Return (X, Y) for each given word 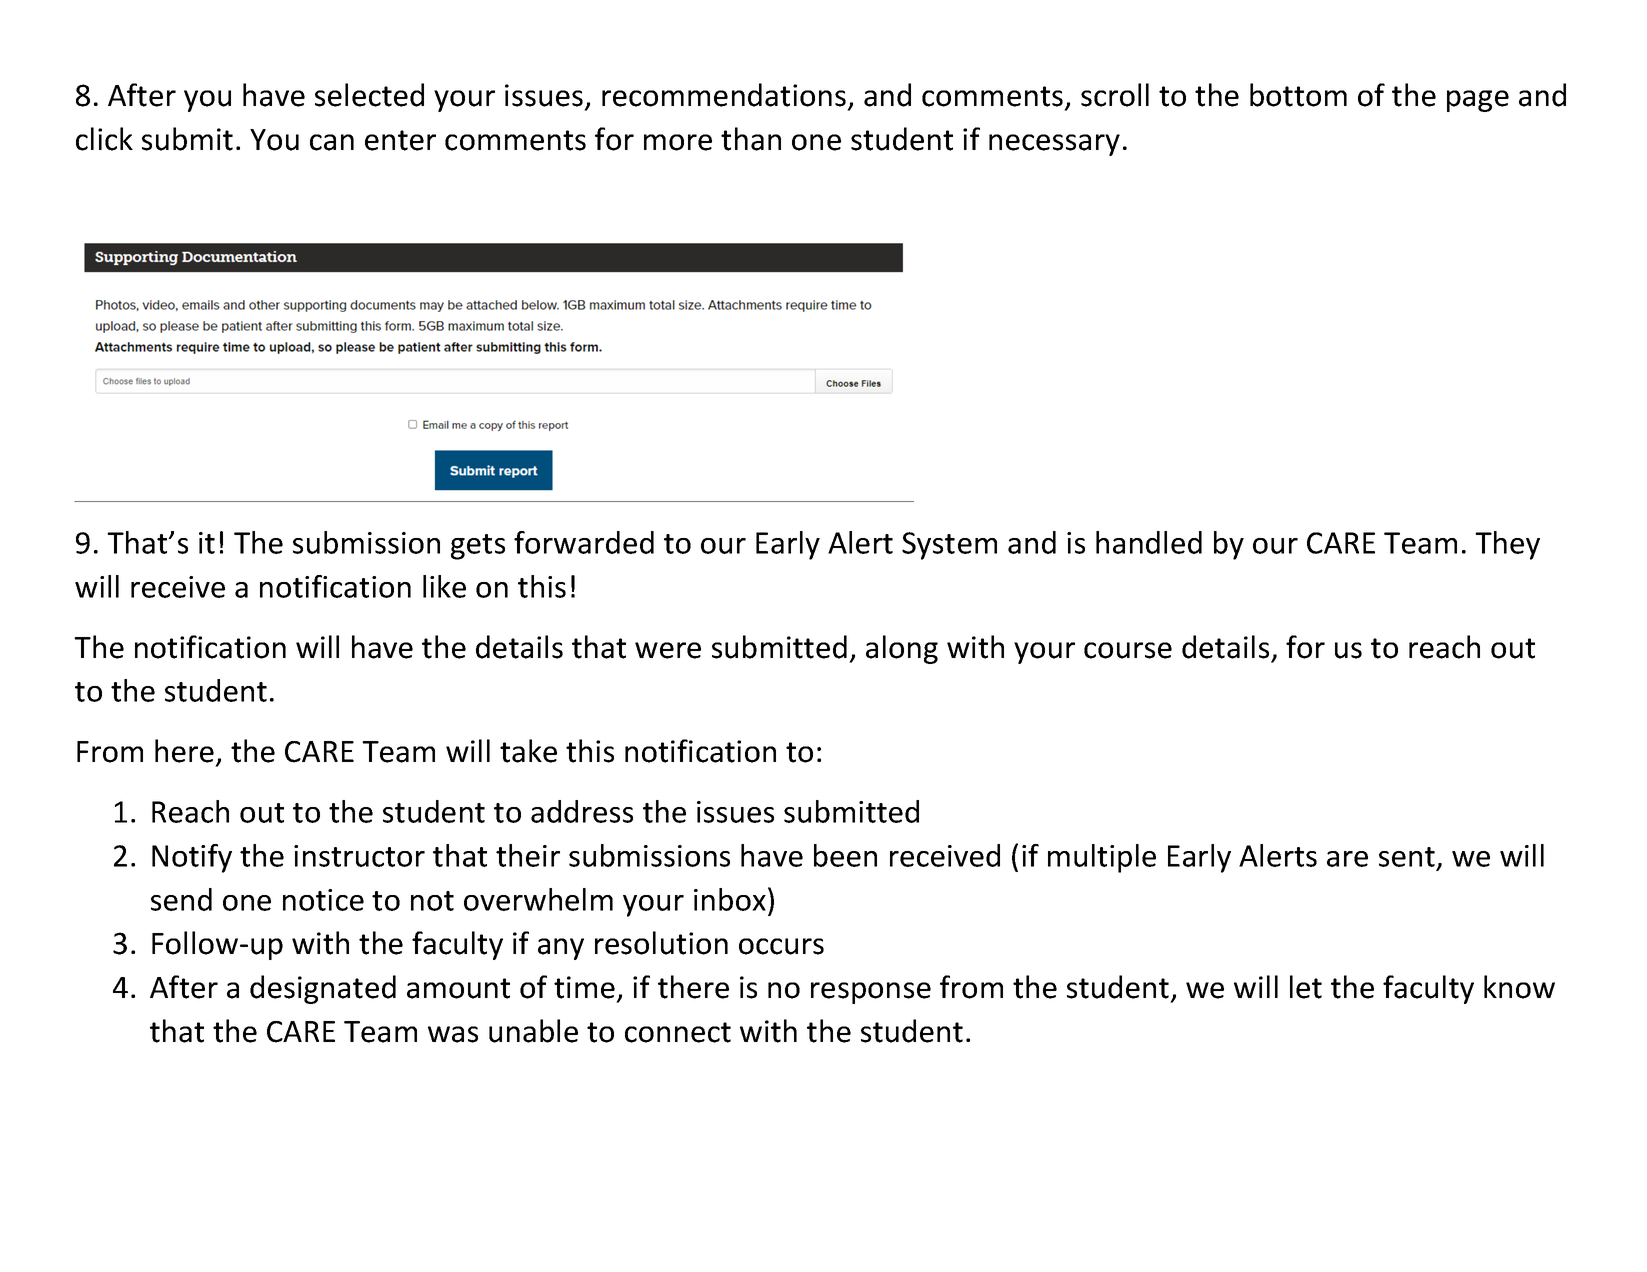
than (751, 139)
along (902, 649)
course (1128, 650)
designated (323, 989)
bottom (1298, 95)
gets (478, 547)
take (528, 751)
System (949, 546)
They (1507, 545)
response (871, 993)
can (332, 142)
